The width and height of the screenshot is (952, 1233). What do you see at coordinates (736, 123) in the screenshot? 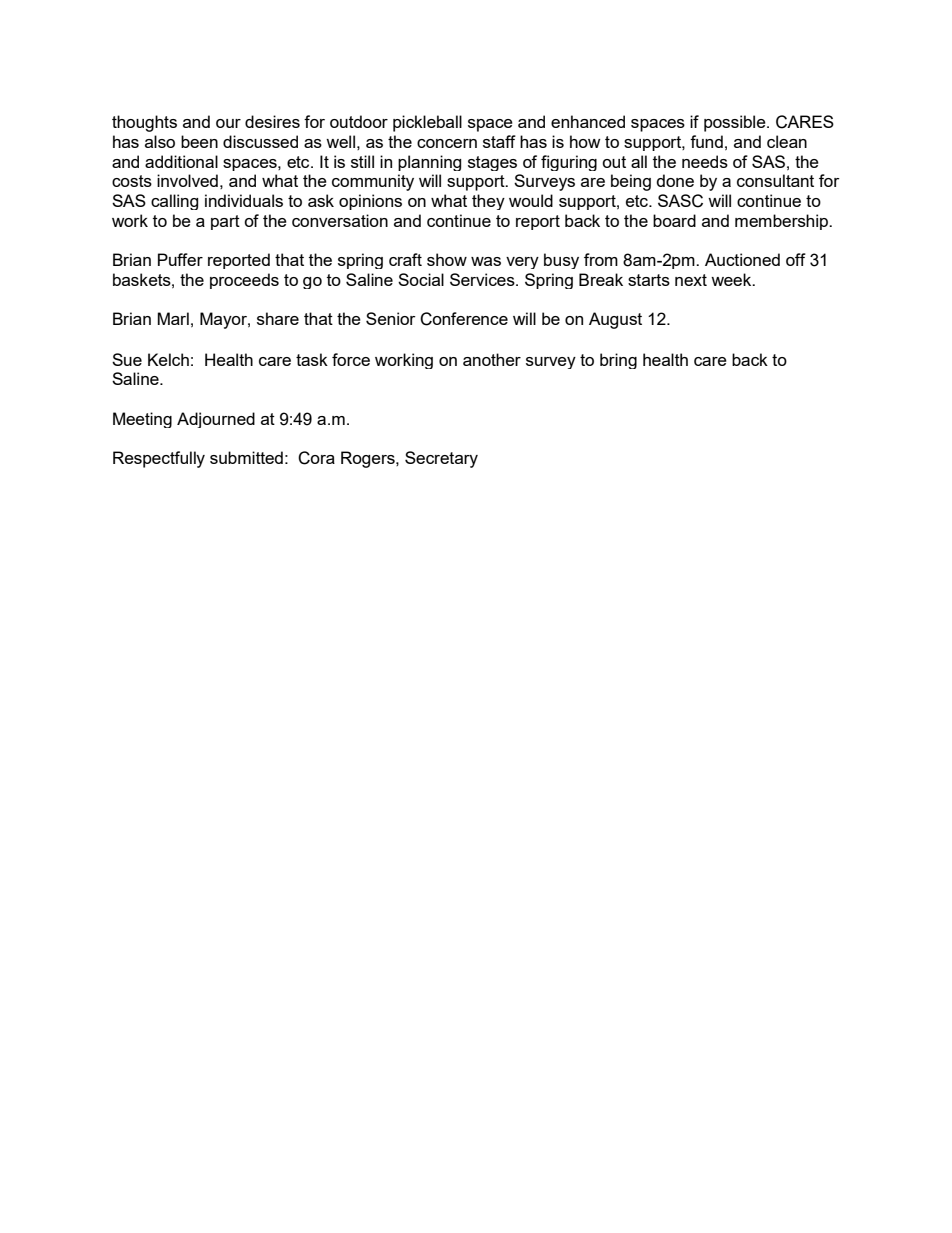
I see `possible` at bounding box center [736, 123].
